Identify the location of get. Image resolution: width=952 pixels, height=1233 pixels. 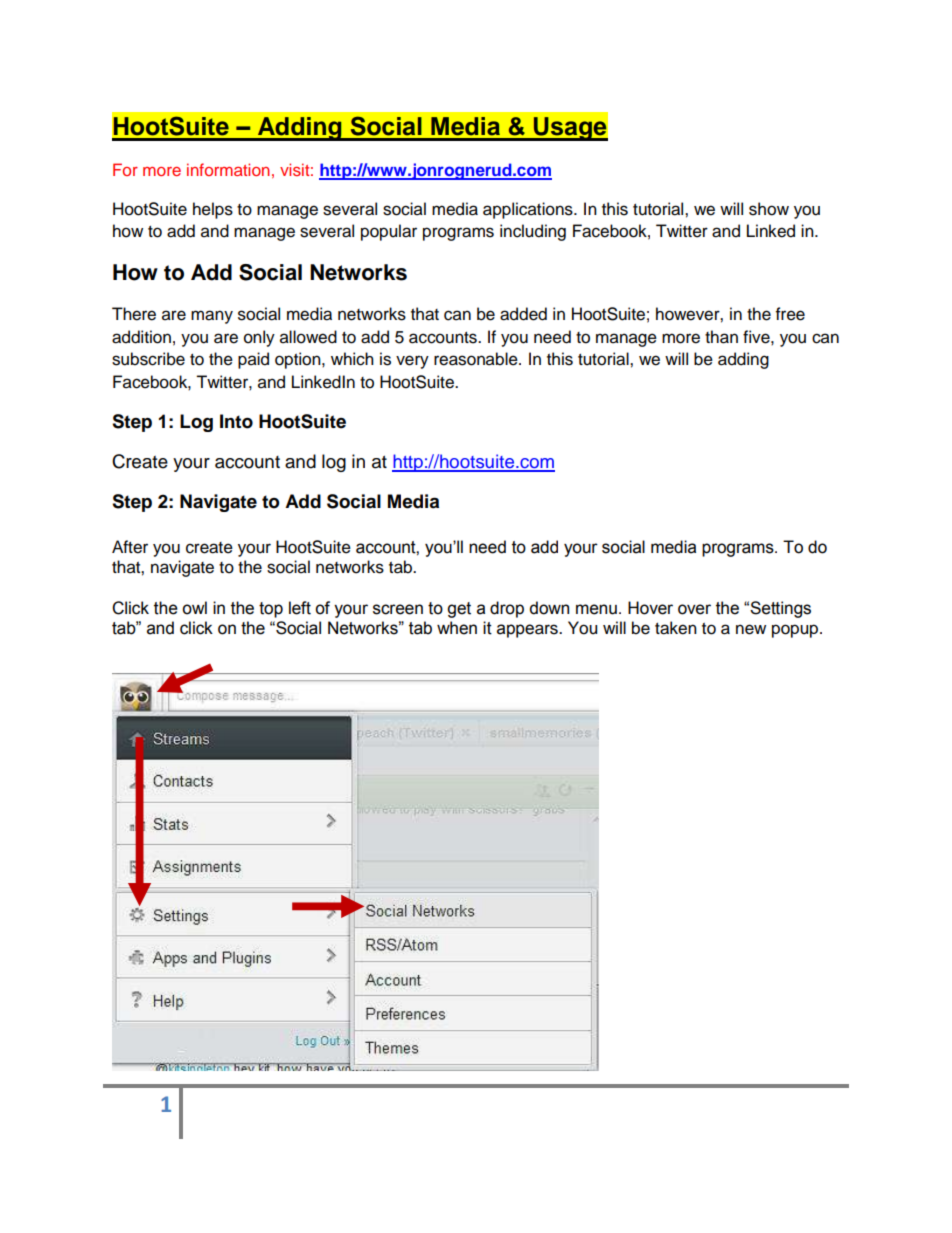
(459, 610).
